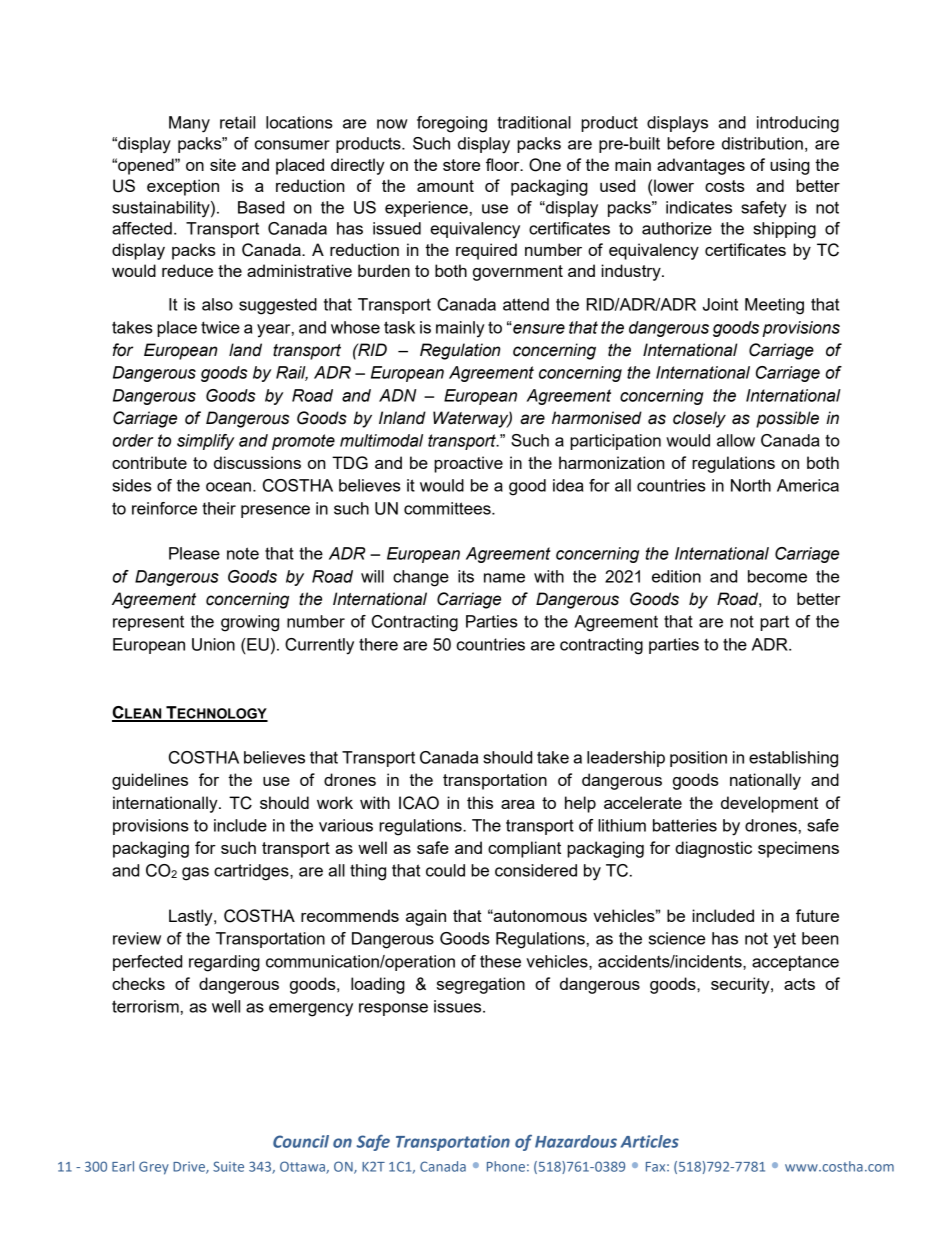 The image size is (952, 1233). Describe the element at coordinates (461, 165) in the screenshot. I see `store` at that location.
